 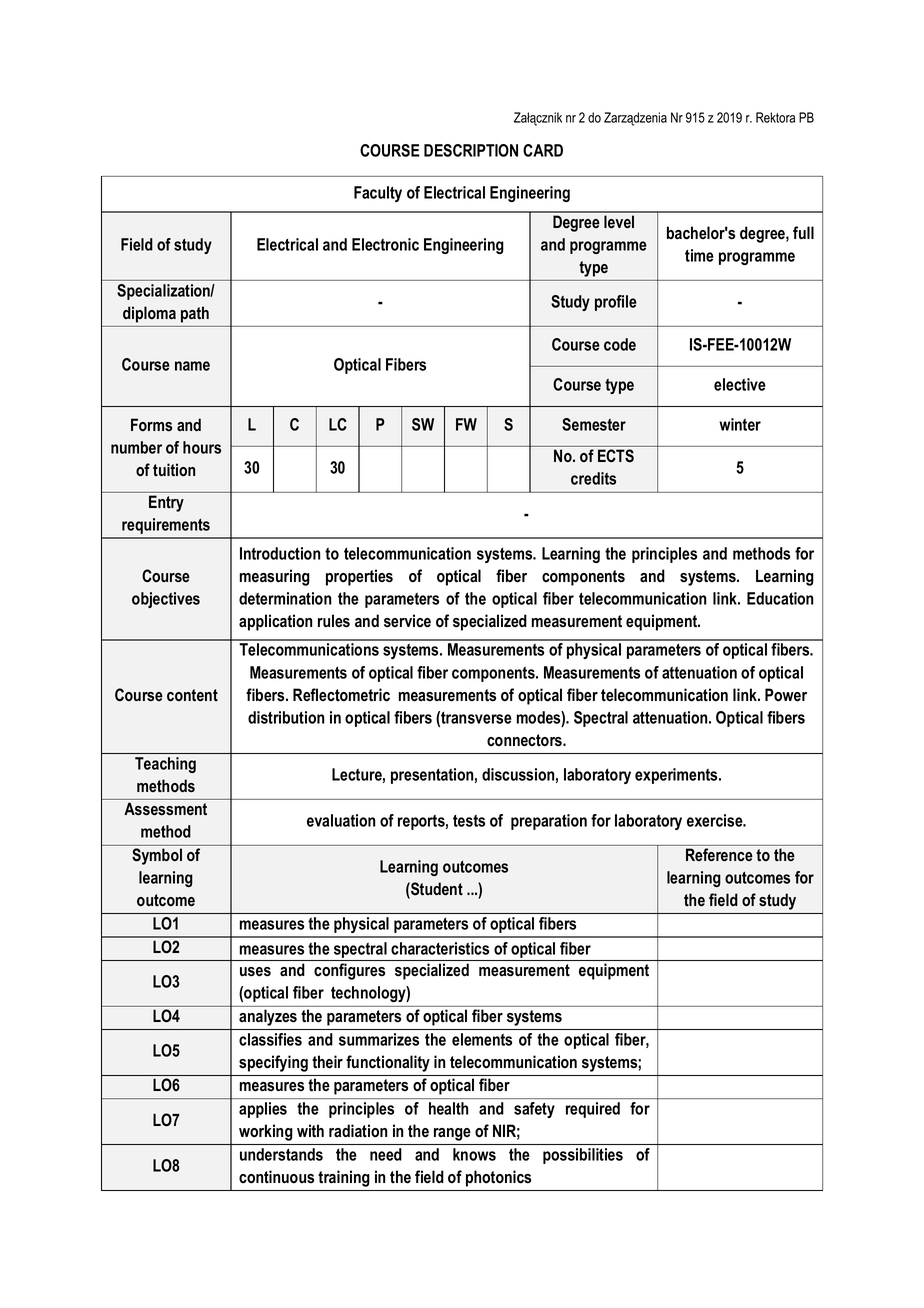 What do you see at coordinates (786, 695) in the screenshot?
I see `Power` at bounding box center [786, 695].
